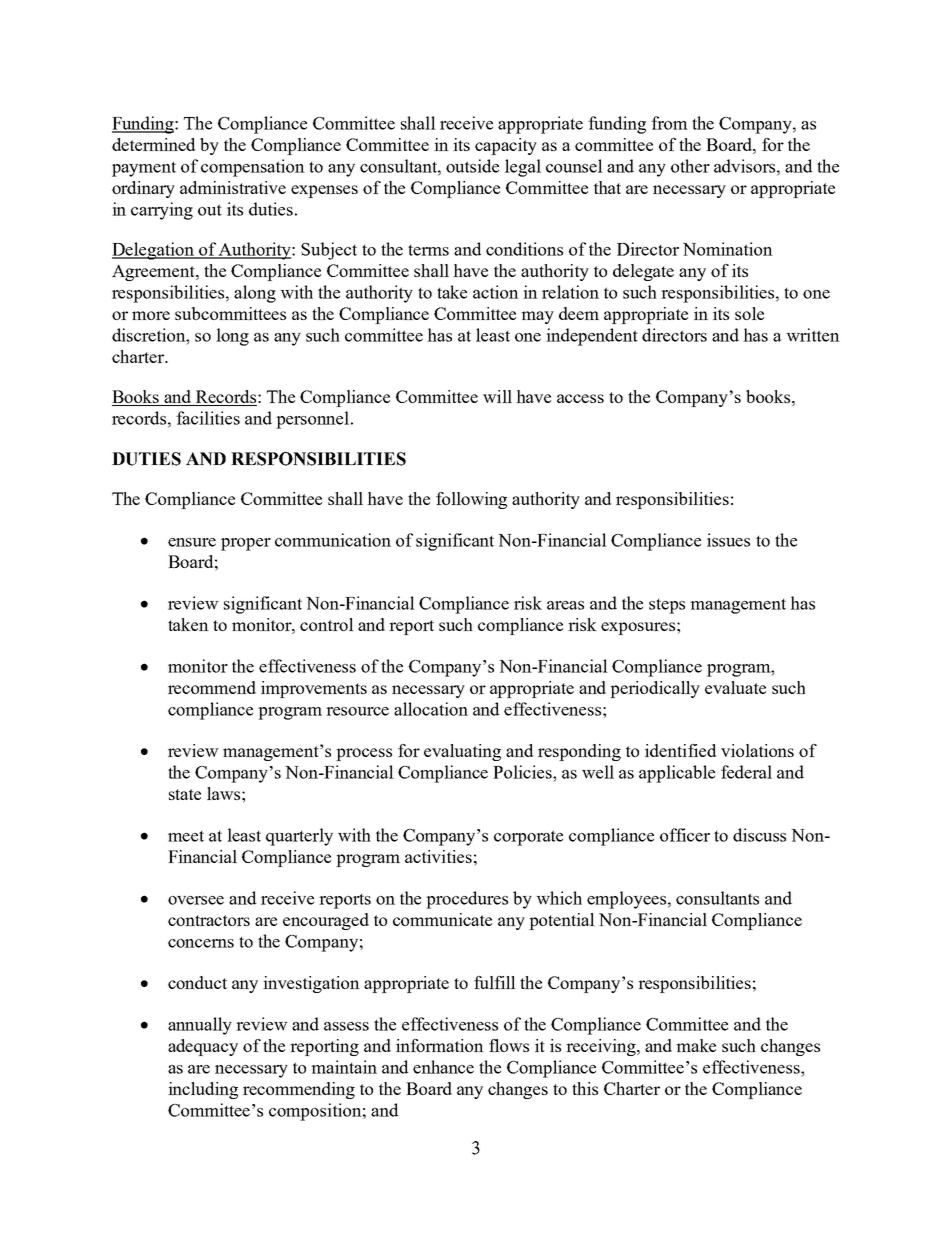  I want to click on proper, so click(246, 544).
